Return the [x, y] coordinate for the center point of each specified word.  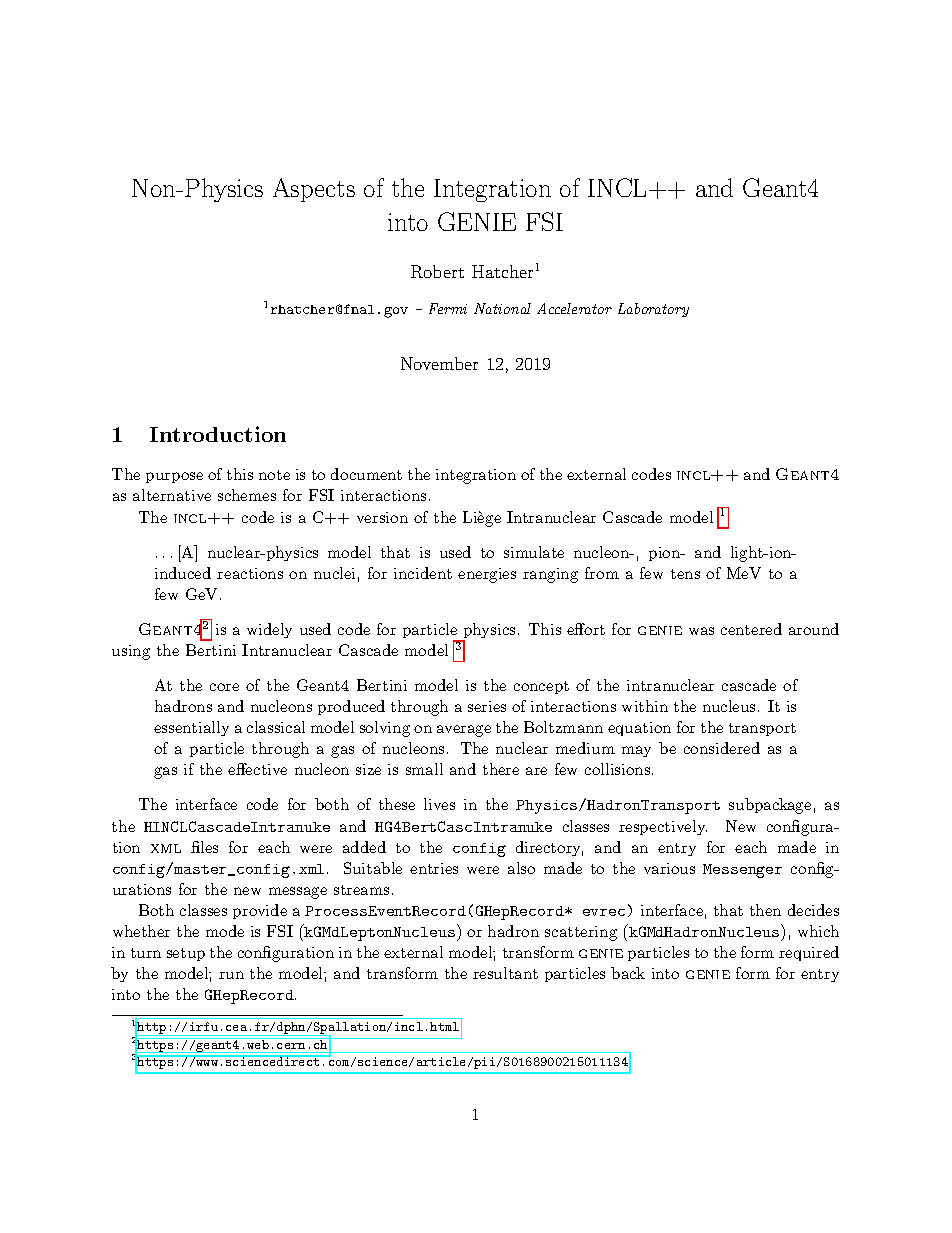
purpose [174, 477]
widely [269, 630]
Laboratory [653, 310]
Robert [437, 271]
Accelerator [574, 308]
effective [257, 769]
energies [487, 575]
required [809, 953]
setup [186, 954]
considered [722, 748]
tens [685, 574]
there [501, 769]
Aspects [314, 190]
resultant [505, 973]
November [439, 363]
